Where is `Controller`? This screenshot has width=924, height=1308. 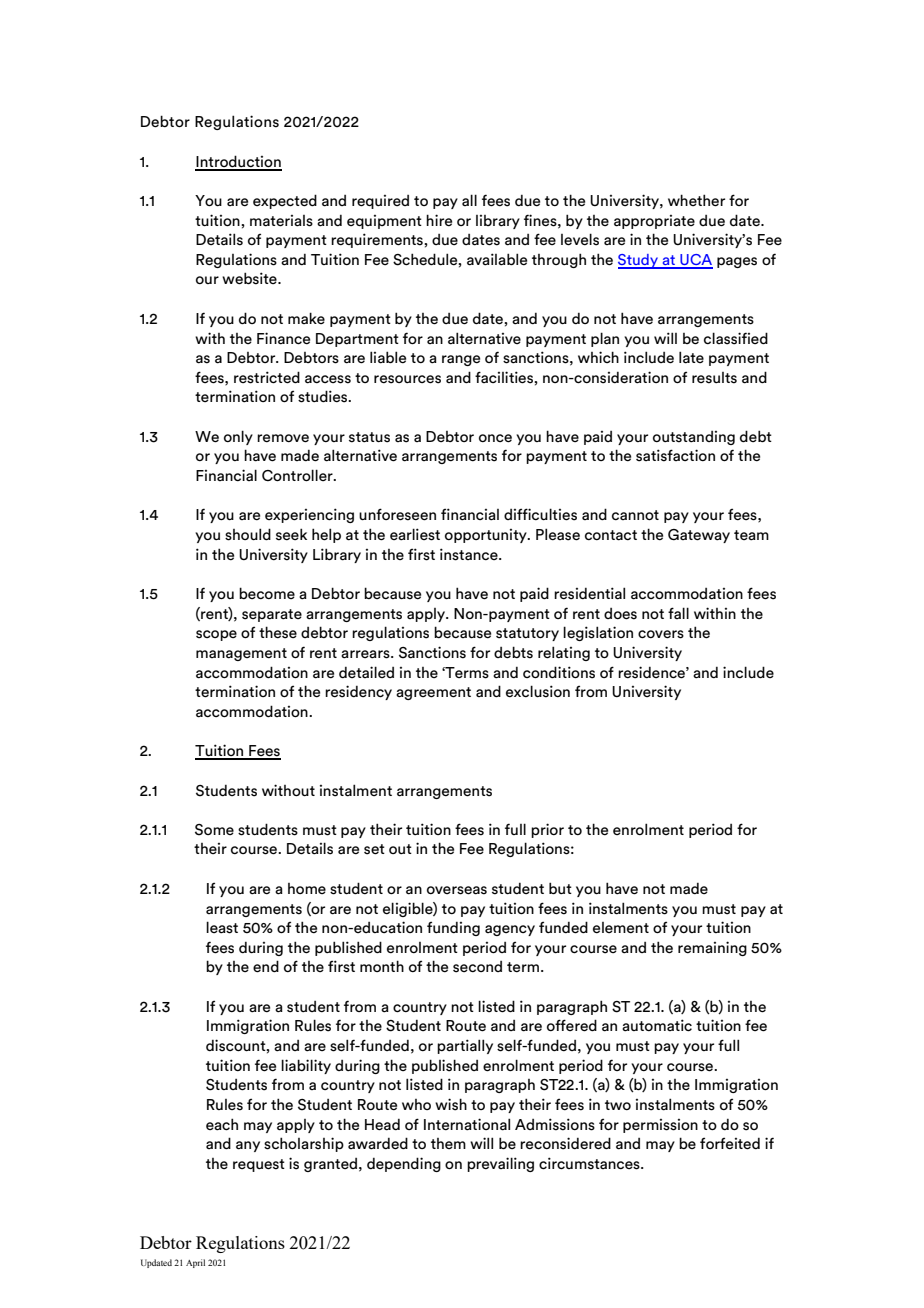 Controller is located at coordinates (298, 475).
